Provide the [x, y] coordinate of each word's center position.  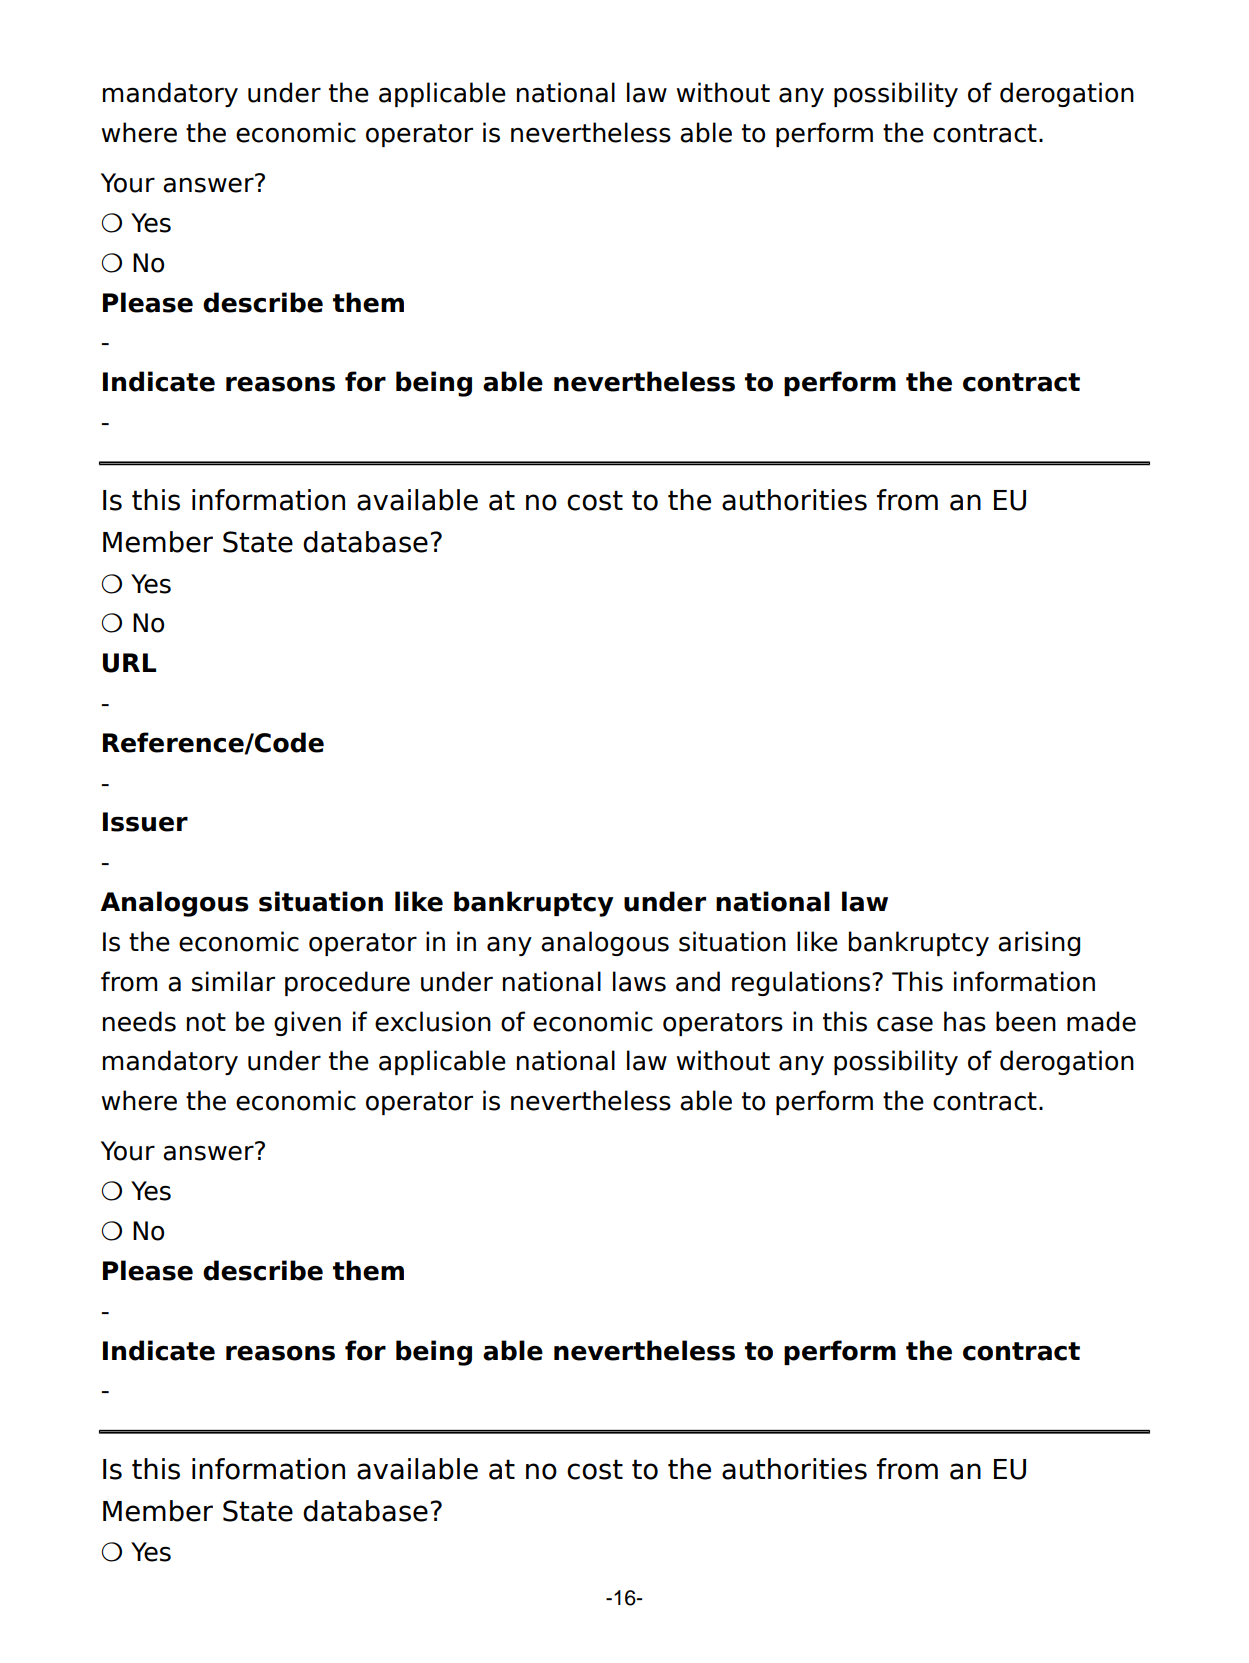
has [965, 1021]
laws [639, 981]
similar [233, 981]
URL [129, 663]
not [206, 1022]
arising [1039, 943]
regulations [801, 983]
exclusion [433, 1021]
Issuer [145, 822]
